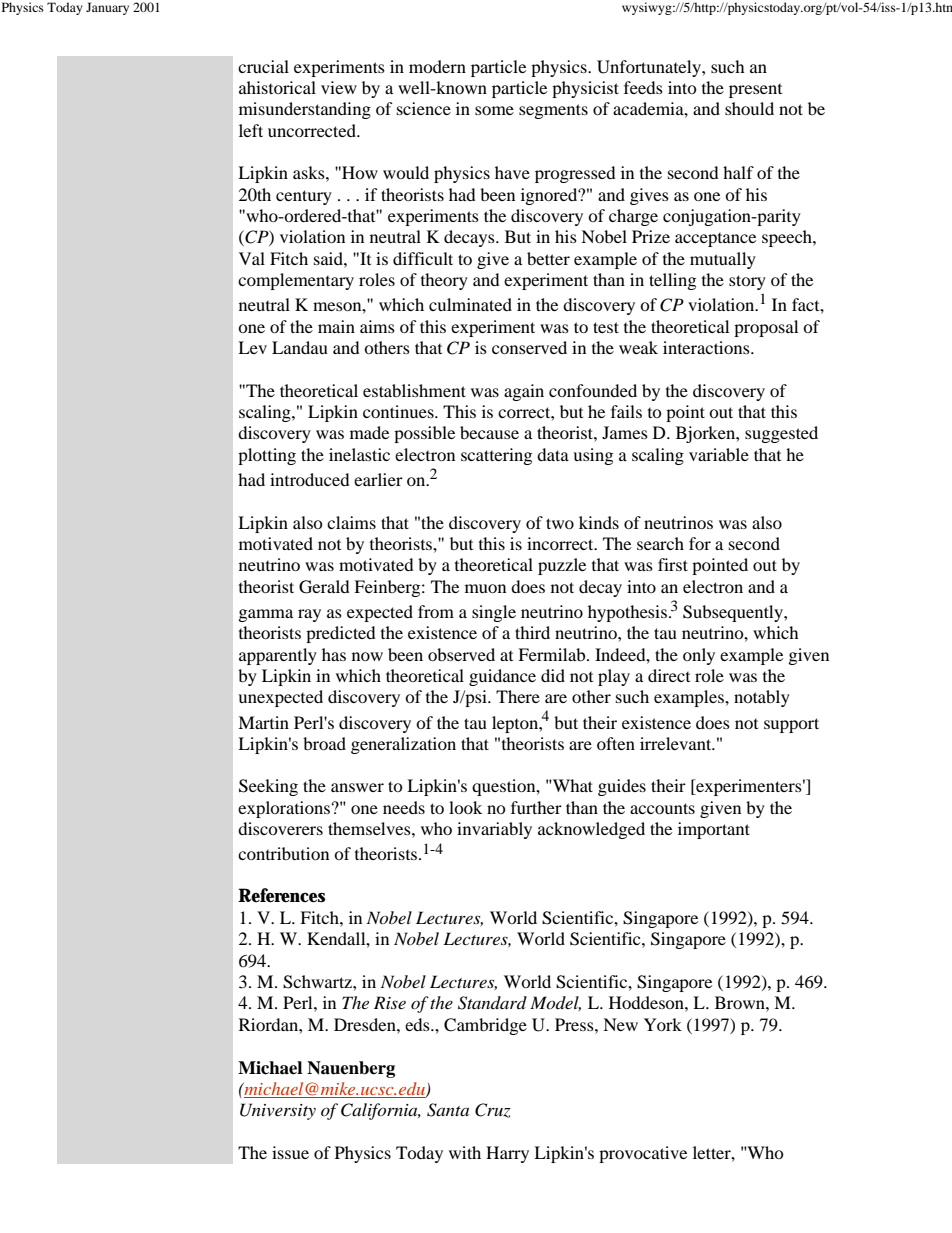  I want to click on crucial, so click(263, 66).
